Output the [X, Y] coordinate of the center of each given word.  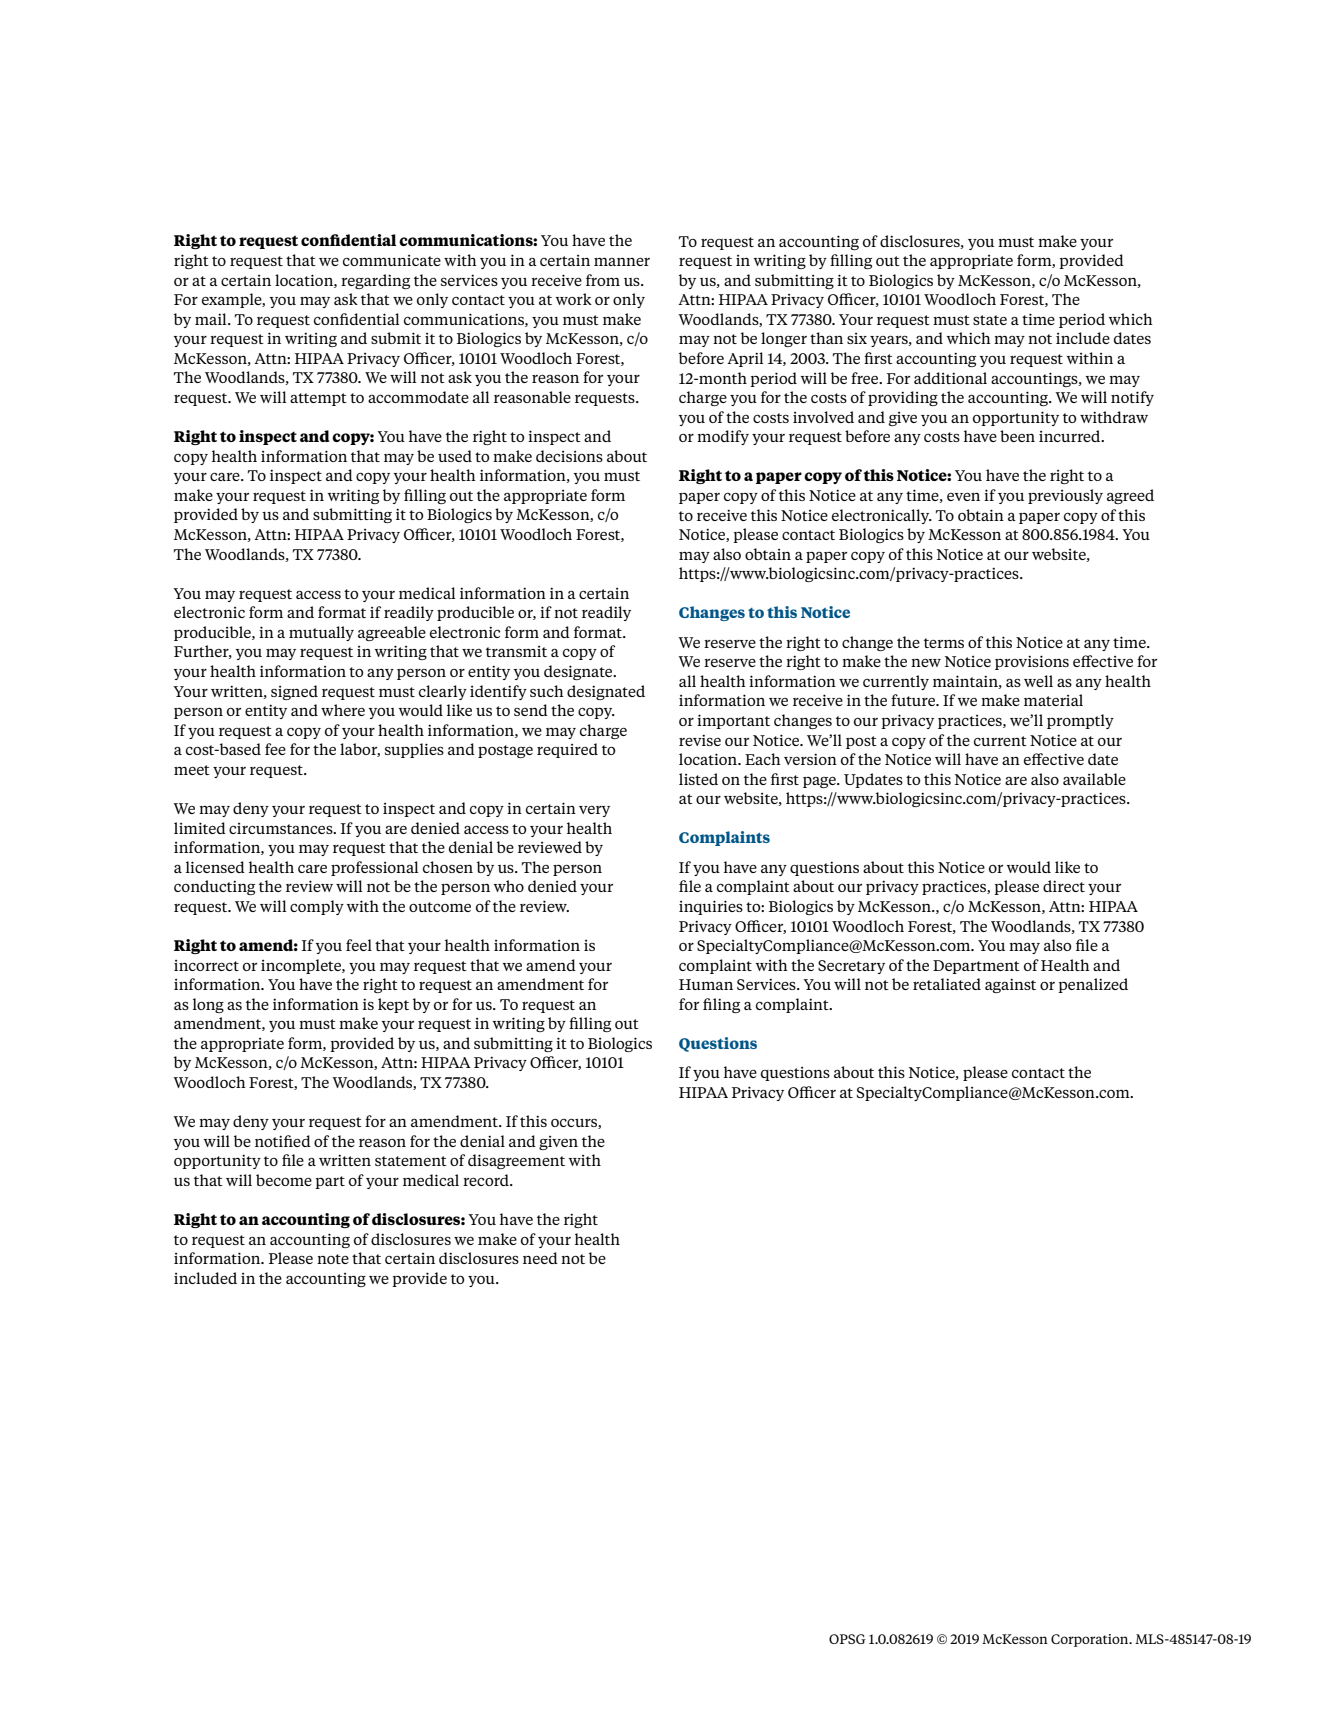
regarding [375, 281]
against [1010, 985]
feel [359, 945]
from [603, 280]
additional [950, 378]
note [333, 1259]
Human [706, 984]
